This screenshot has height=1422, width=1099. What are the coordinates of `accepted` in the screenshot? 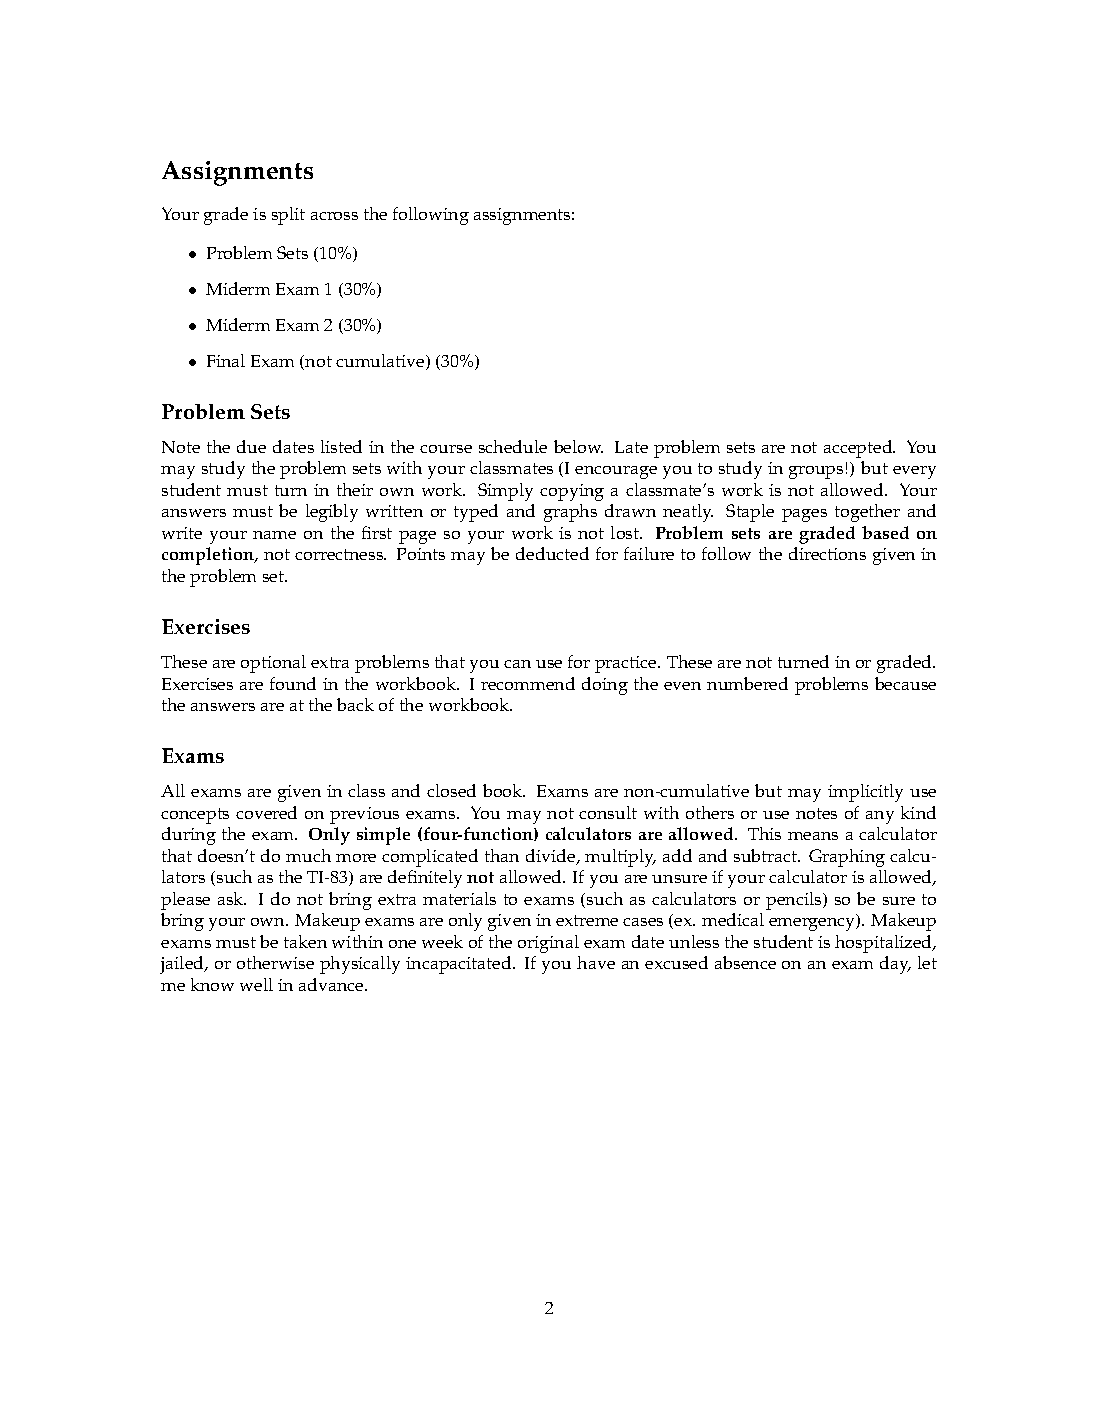 It's located at (859, 449).
